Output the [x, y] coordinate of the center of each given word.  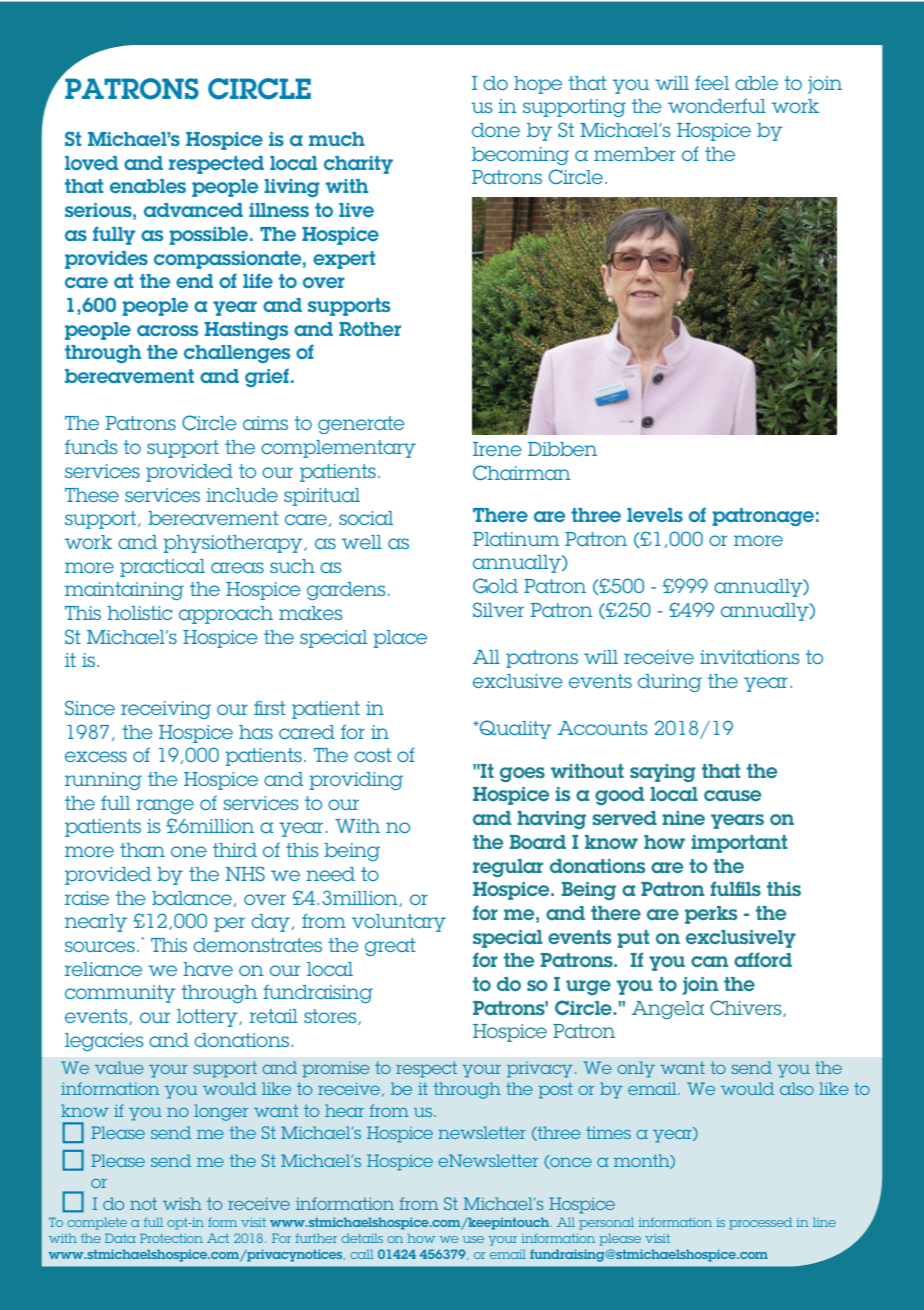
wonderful [717, 105]
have [208, 969]
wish [182, 1203]
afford [763, 959]
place [400, 639]
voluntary [399, 923]
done [496, 130]
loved [91, 163]
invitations [749, 657]
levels [655, 515]
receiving [166, 710]
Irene [497, 449]
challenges [237, 354]
